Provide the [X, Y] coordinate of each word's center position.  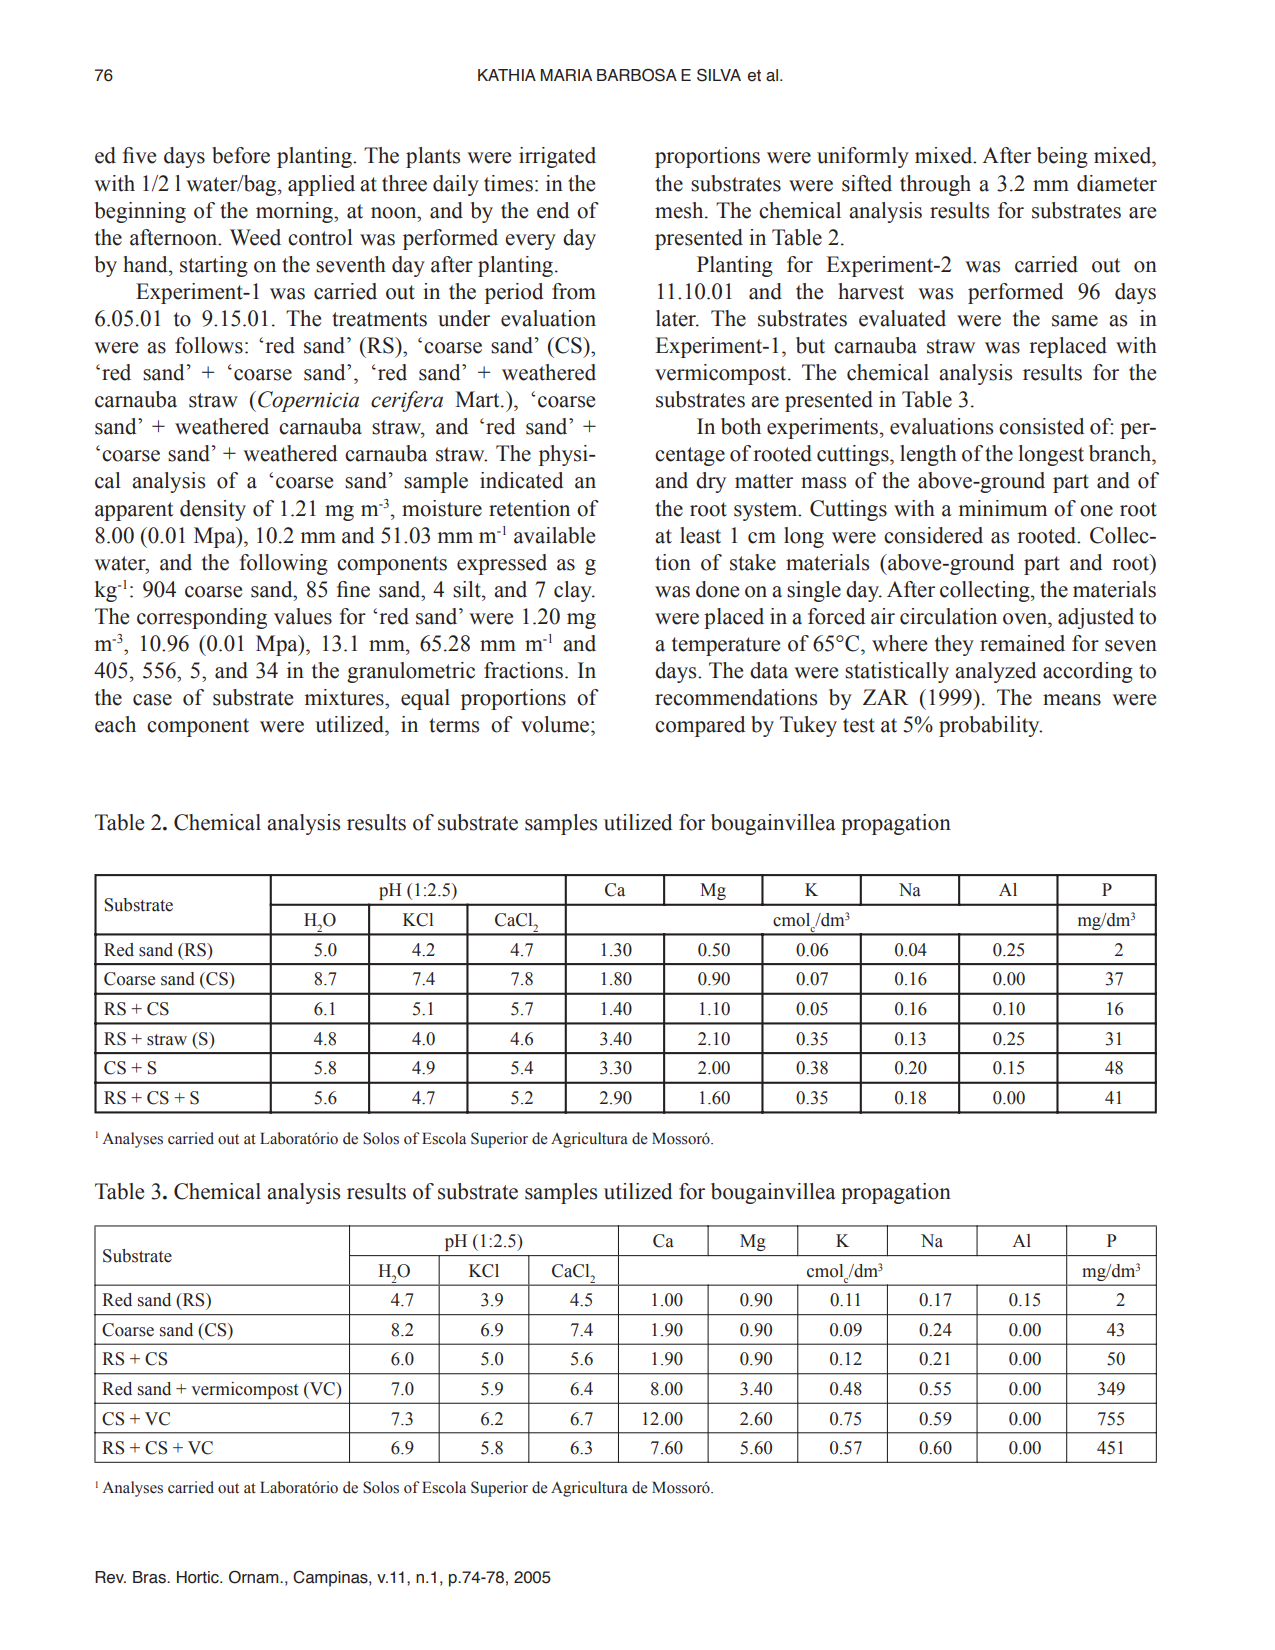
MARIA [566, 75]
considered [933, 535]
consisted [1041, 426]
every [530, 242]
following [284, 564]
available [554, 535]
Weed [255, 237]
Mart [478, 399]
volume [556, 724]
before [241, 155]
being [1062, 157]
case [152, 700]
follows [209, 345]
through [935, 185]
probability [990, 726]
